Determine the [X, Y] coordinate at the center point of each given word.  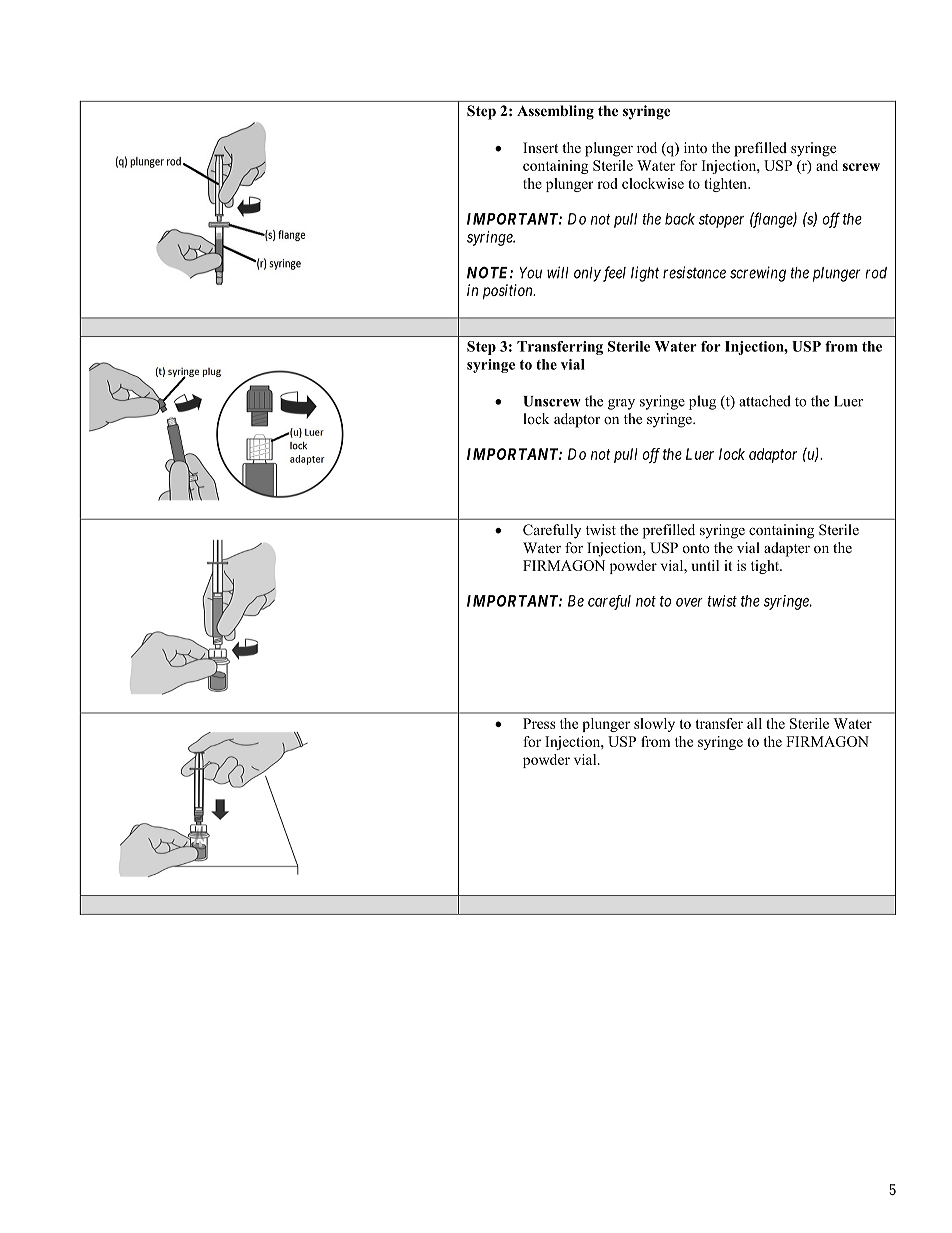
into [695, 148]
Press [539, 723]
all [754, 723]
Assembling [555, 112]
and [827, 165]
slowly [654, 725]
